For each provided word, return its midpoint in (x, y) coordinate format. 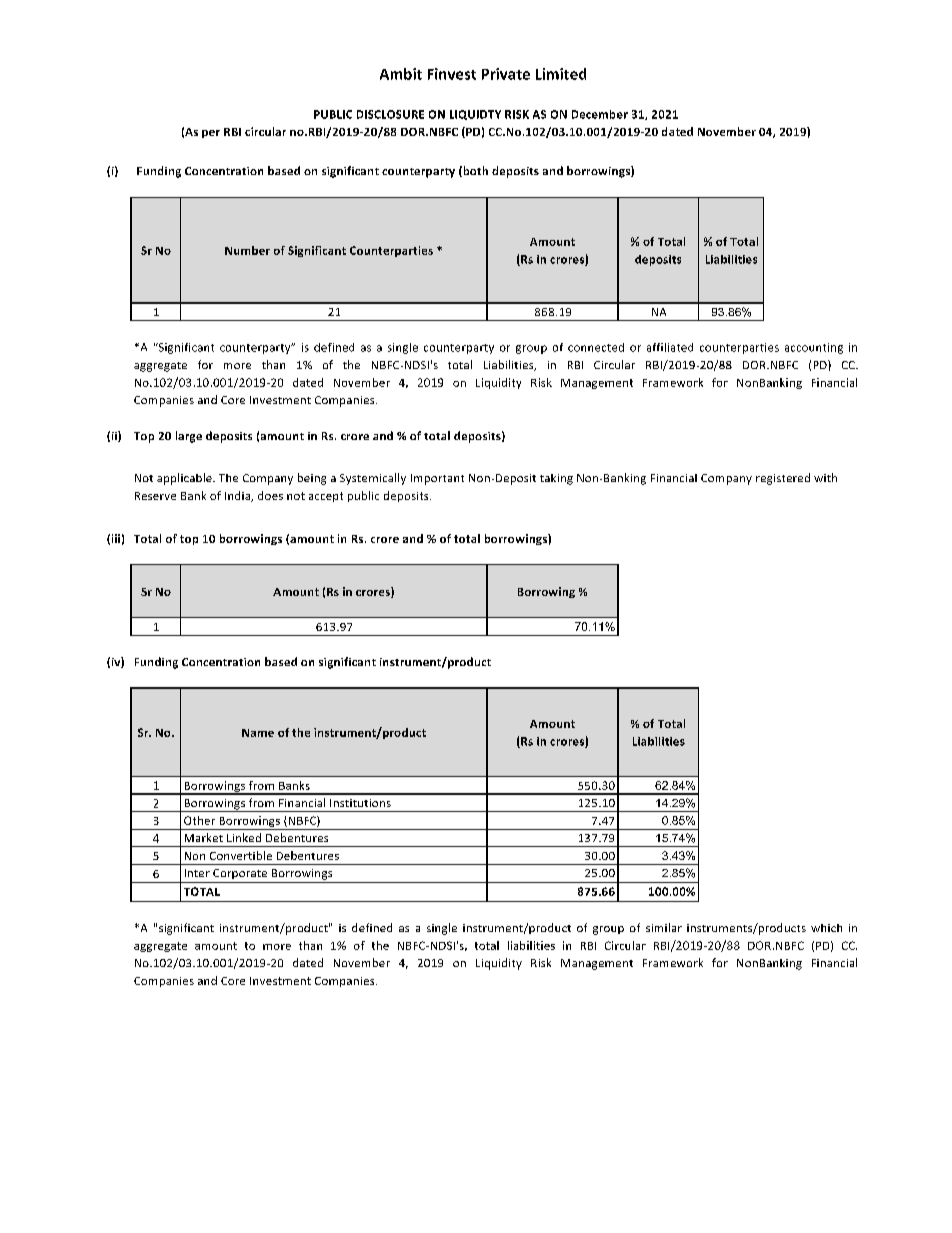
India (239, 496)
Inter (197, 873)
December (600, 114)
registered (783, 479)
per (211, 134)
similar (664, 927)
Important (437, 479)
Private (506, 74)
